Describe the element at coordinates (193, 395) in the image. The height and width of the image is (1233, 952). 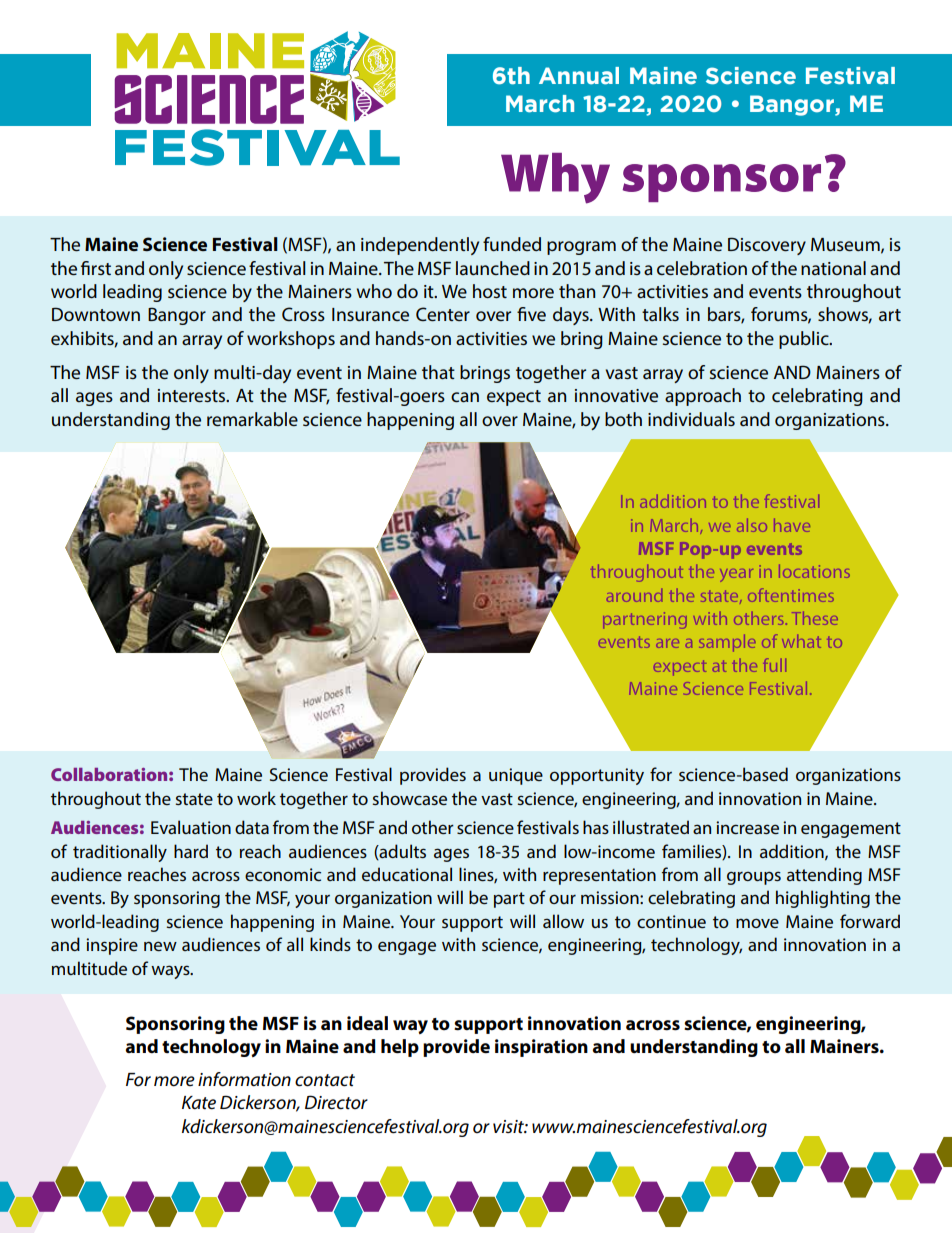
I see `interests` at that location.
